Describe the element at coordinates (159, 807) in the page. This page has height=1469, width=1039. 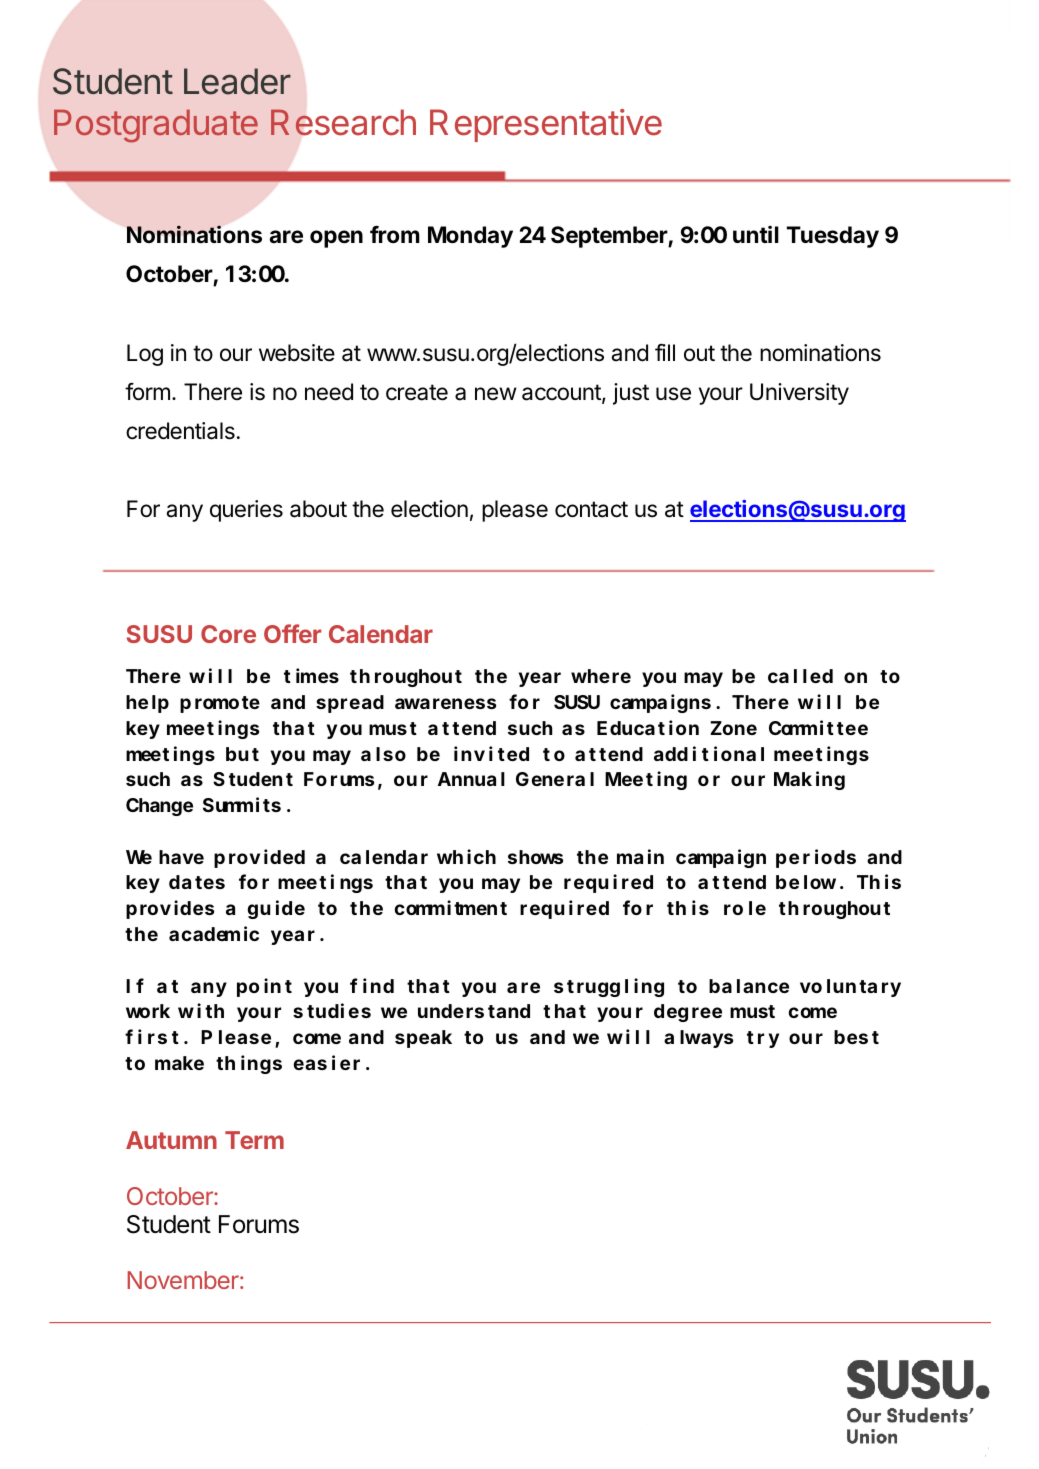
I see `Change` at that location.
